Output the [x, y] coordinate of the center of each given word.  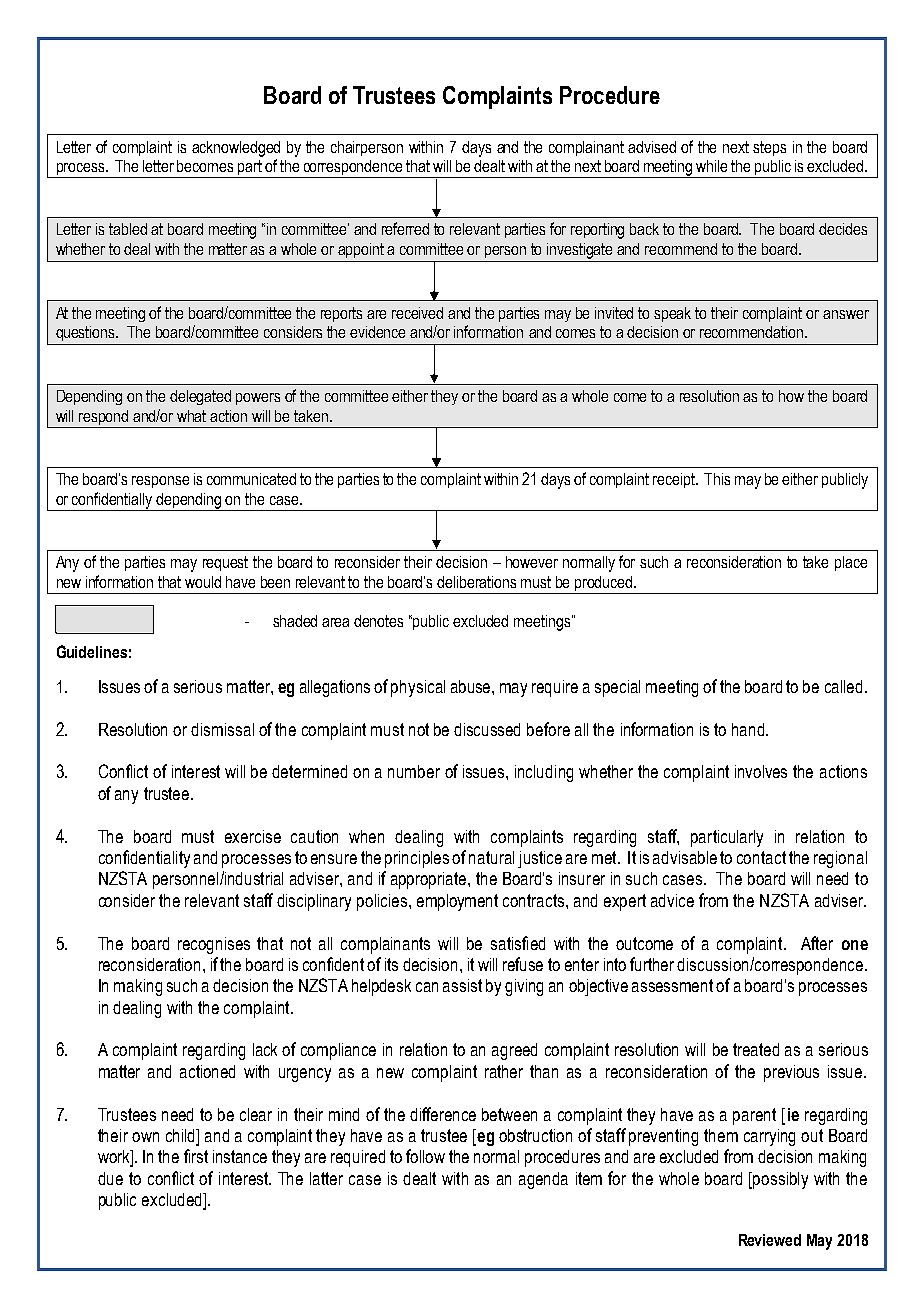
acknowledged [236, 149]
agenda [543, 1180]
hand [749, 729]
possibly [780, 1180]
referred [405, 228]
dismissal [222, 729]
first [196, 1156]
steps [769, 148]
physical [418, 688]
